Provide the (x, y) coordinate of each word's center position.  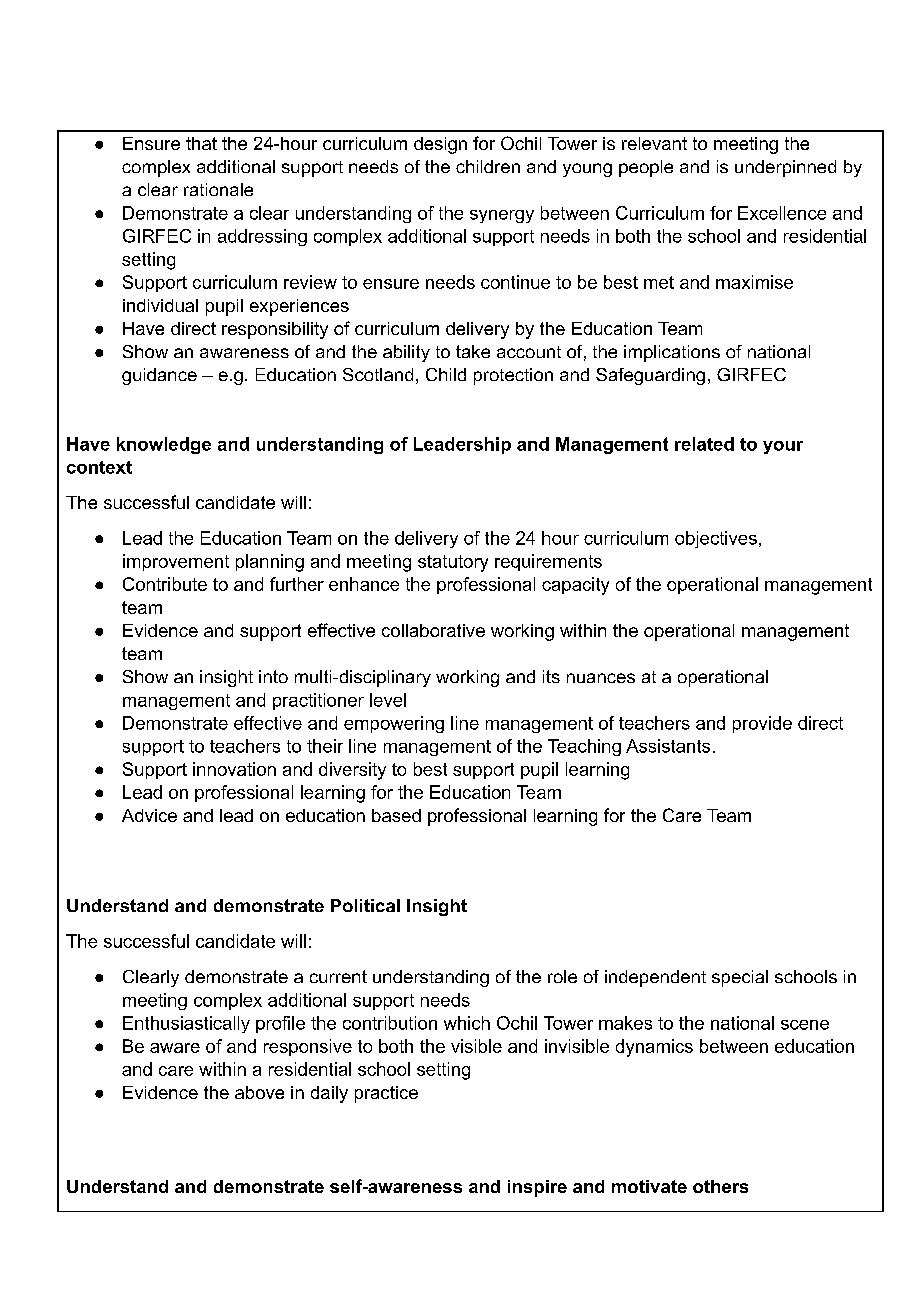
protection (513, 376)
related (704, 444)
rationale (218, 189)
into (273, 676)
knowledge (164, 445)
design (440, 145)
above (259, 1092)
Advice (149, 815)
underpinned (785, 168)
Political (365, 905)
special (740, 978)
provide (762, 724)
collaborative (433, 630)
